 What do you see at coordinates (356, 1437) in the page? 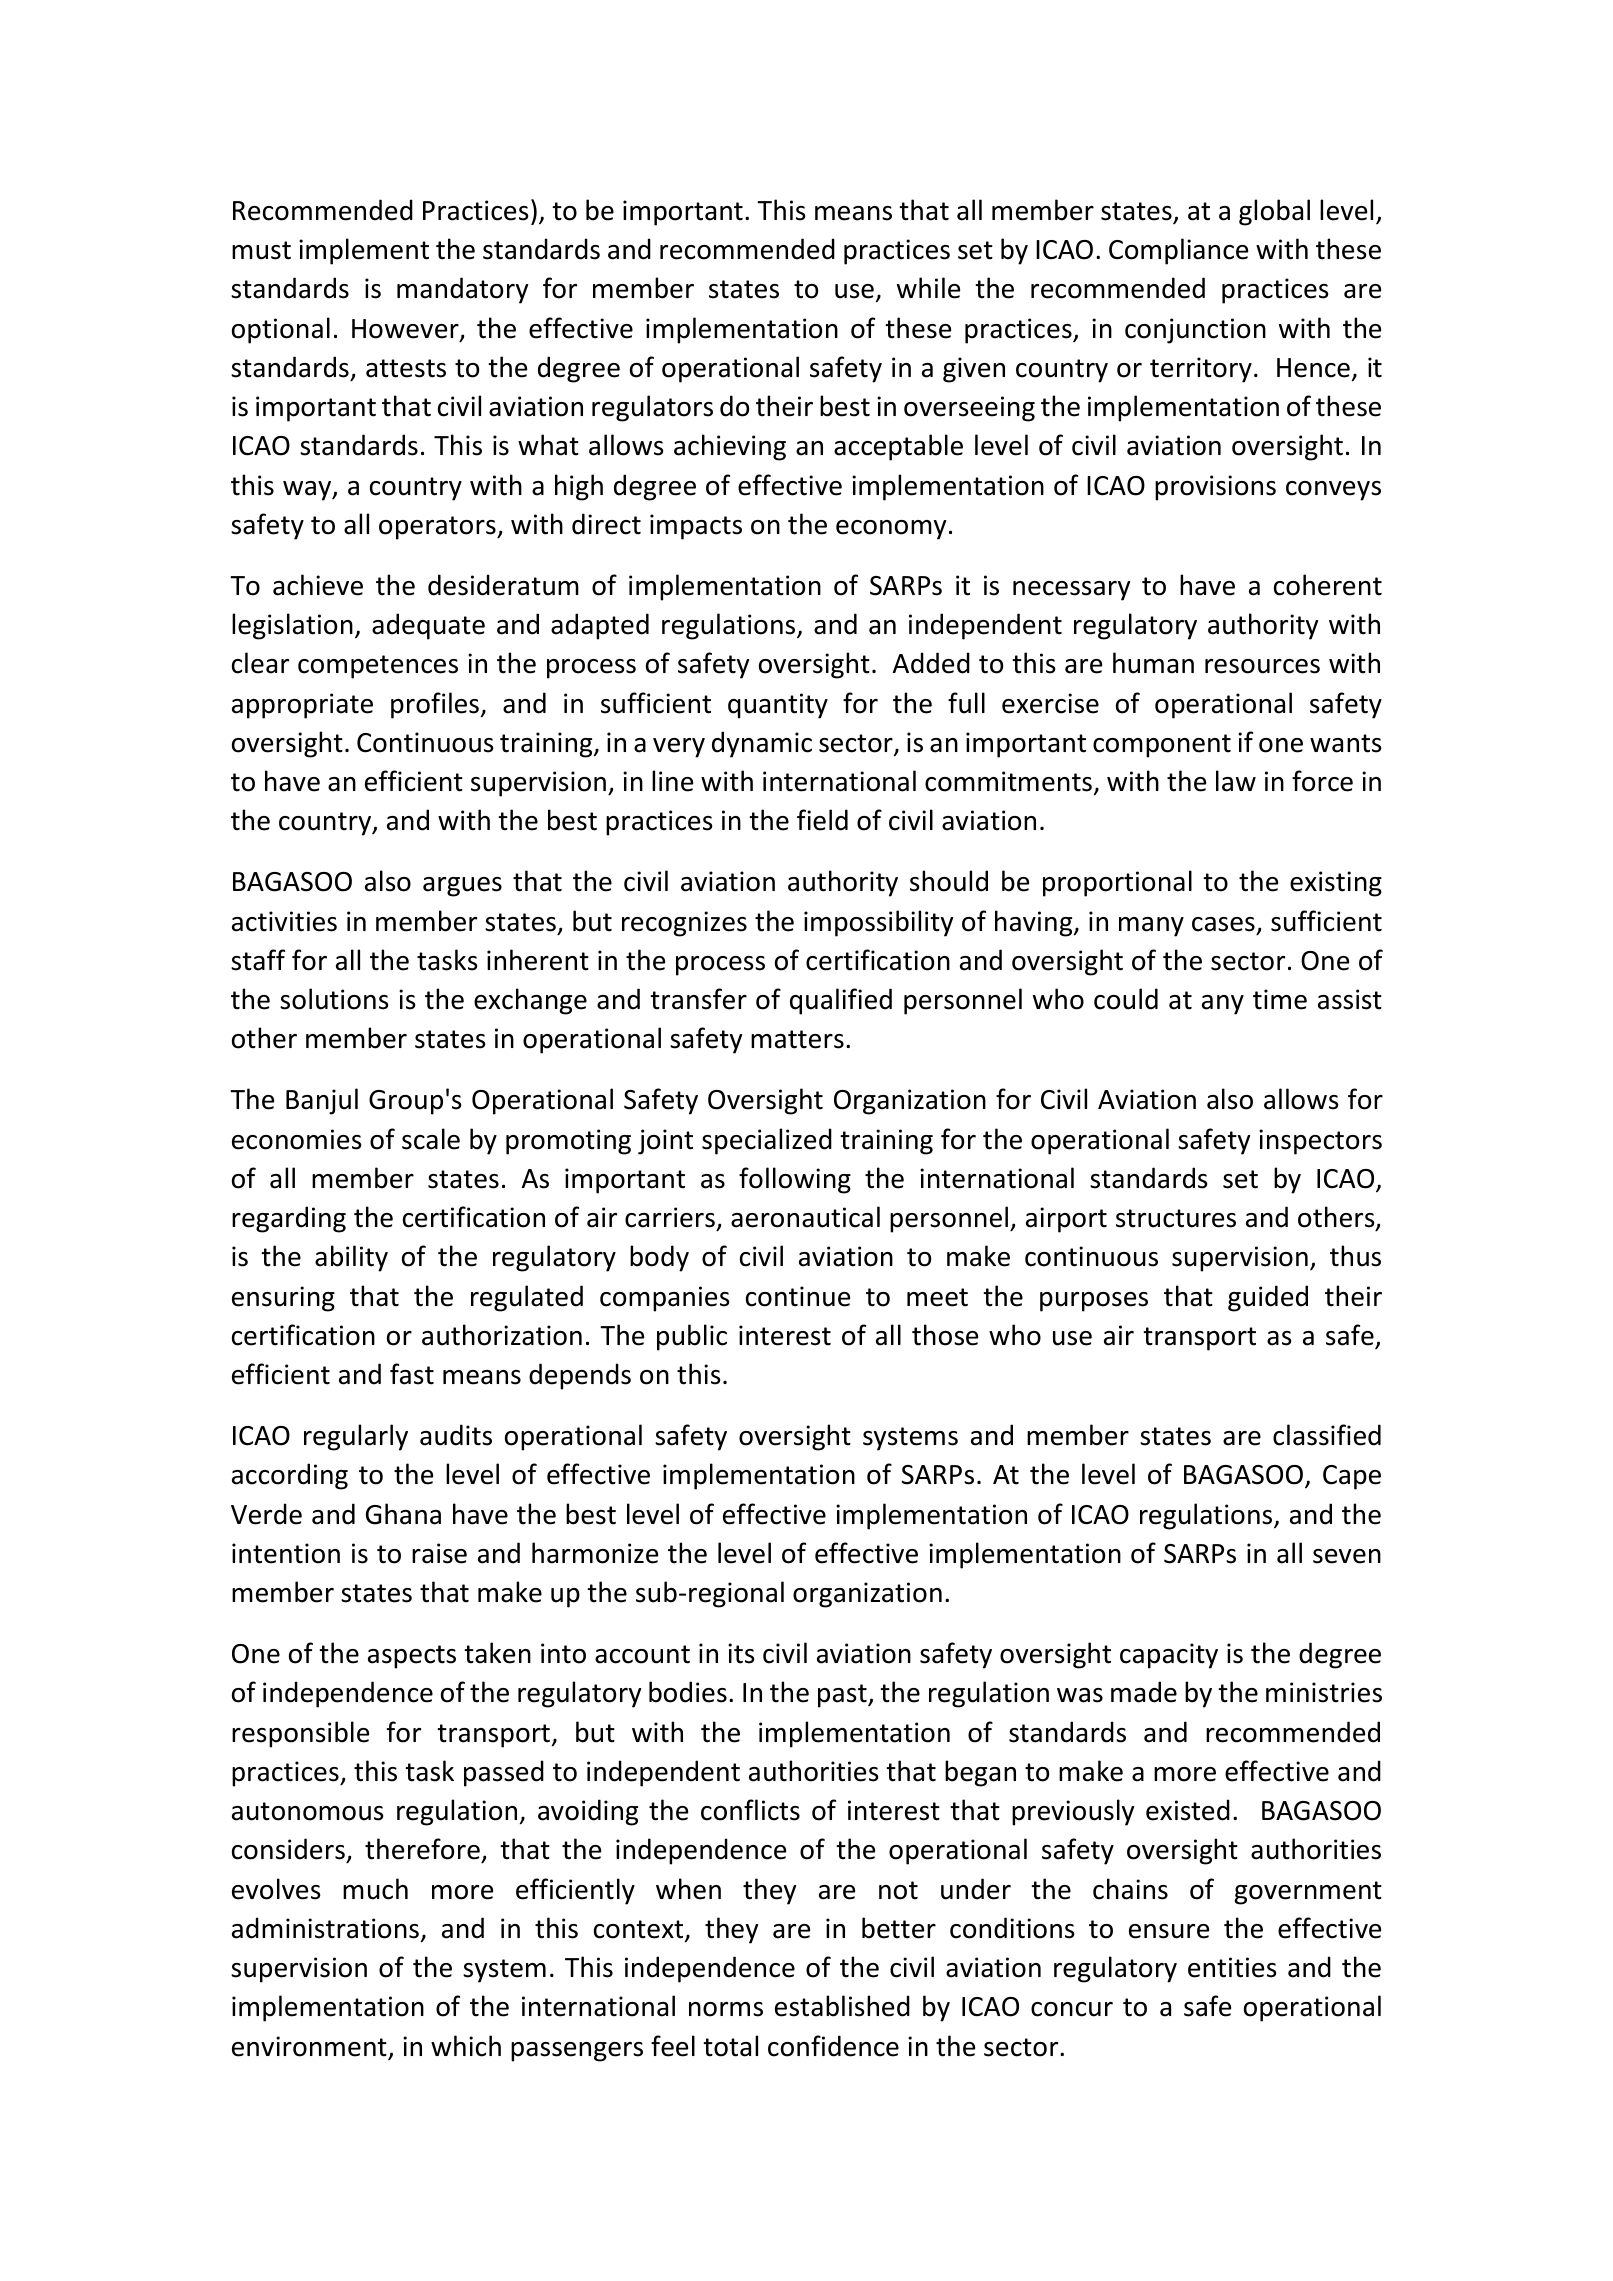
I see `regularly` at bounding box center [356, 1437].
